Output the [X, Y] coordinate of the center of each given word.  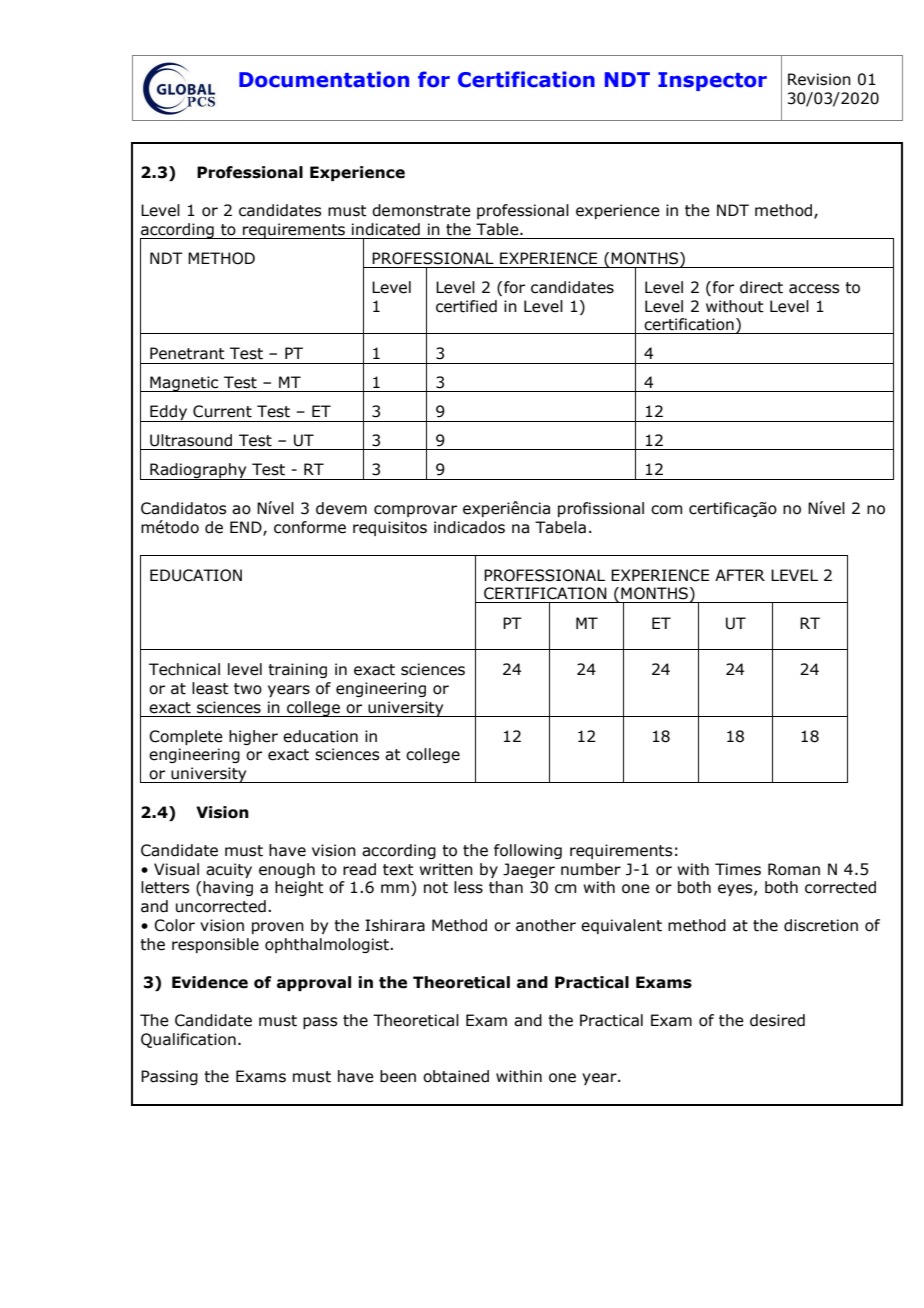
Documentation [324, 79]
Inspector [712, 81]
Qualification [188, 1040]
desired [777, 1020]
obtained [456, 1076]
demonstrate [421, 210]
